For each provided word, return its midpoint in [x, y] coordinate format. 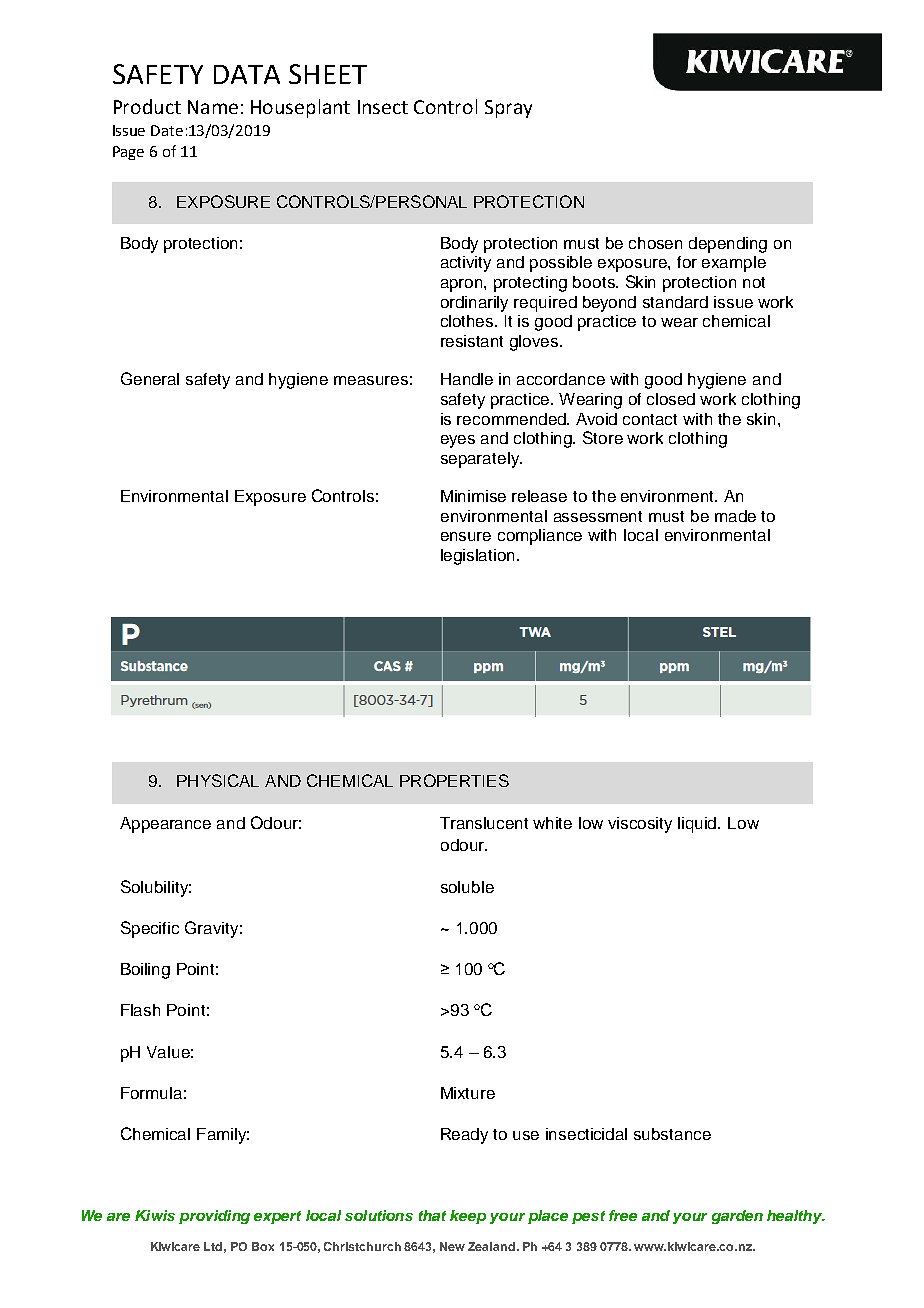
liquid [698, 825]
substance [672, 1134]
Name [213, 107]
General [150, 378]
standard [675, 302]
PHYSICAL [218, 780]
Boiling [145, 971]
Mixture [468, 1093]
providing [214, 1217]
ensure [466, 536]
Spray [508, 109]
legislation [479, 557]
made [735, 516]
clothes [468, 321]
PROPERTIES [454, 780]
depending [728, 245]
